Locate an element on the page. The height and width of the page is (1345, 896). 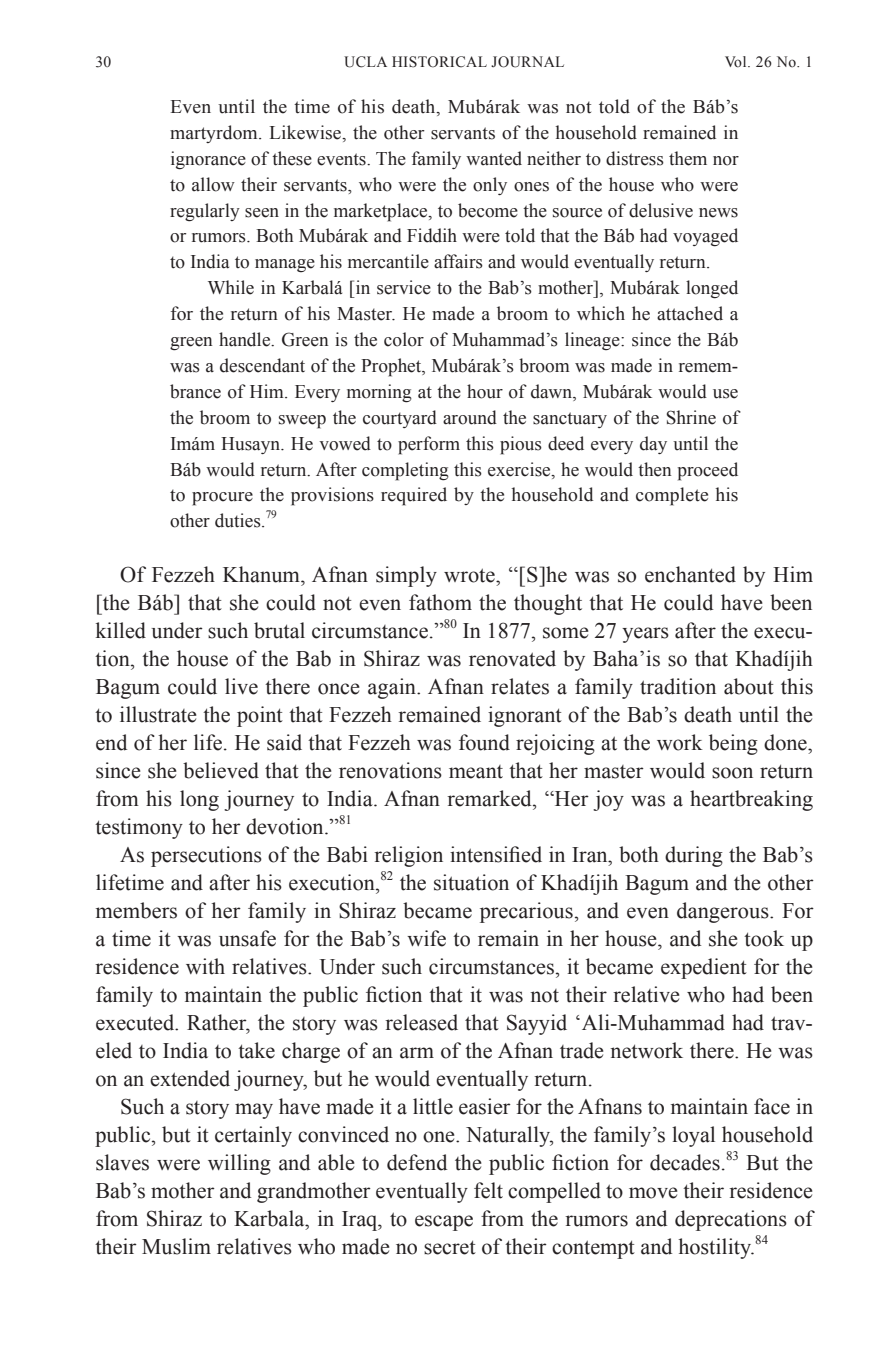
Muslim is located at coordinates (176, 1246).
